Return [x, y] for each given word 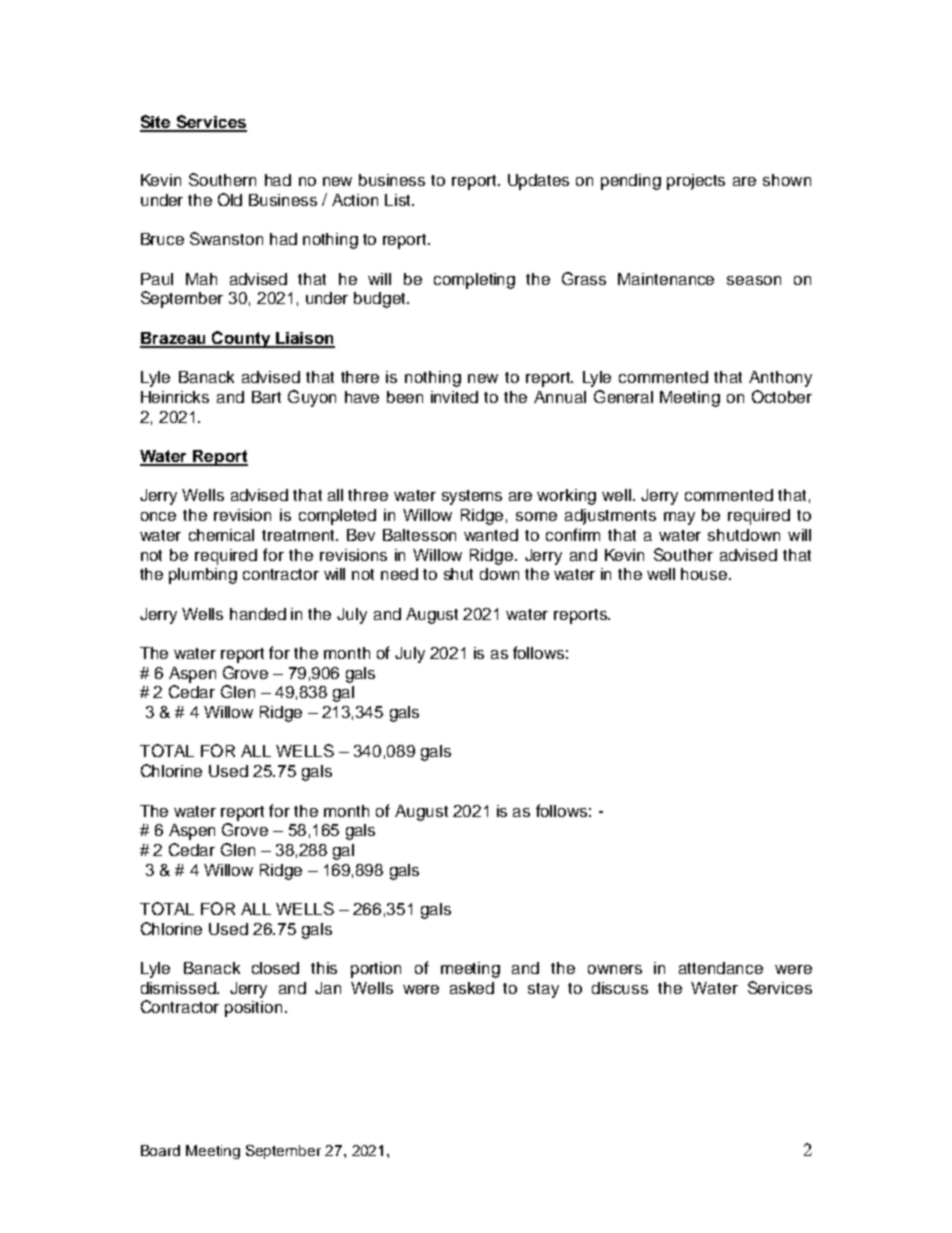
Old [230, 199]
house [705, 574]
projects [696, 182]
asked [472, 988]
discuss [620, 988]
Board [160, 1150]
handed [258, 614]
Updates [538, 182]
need [399, 574]
